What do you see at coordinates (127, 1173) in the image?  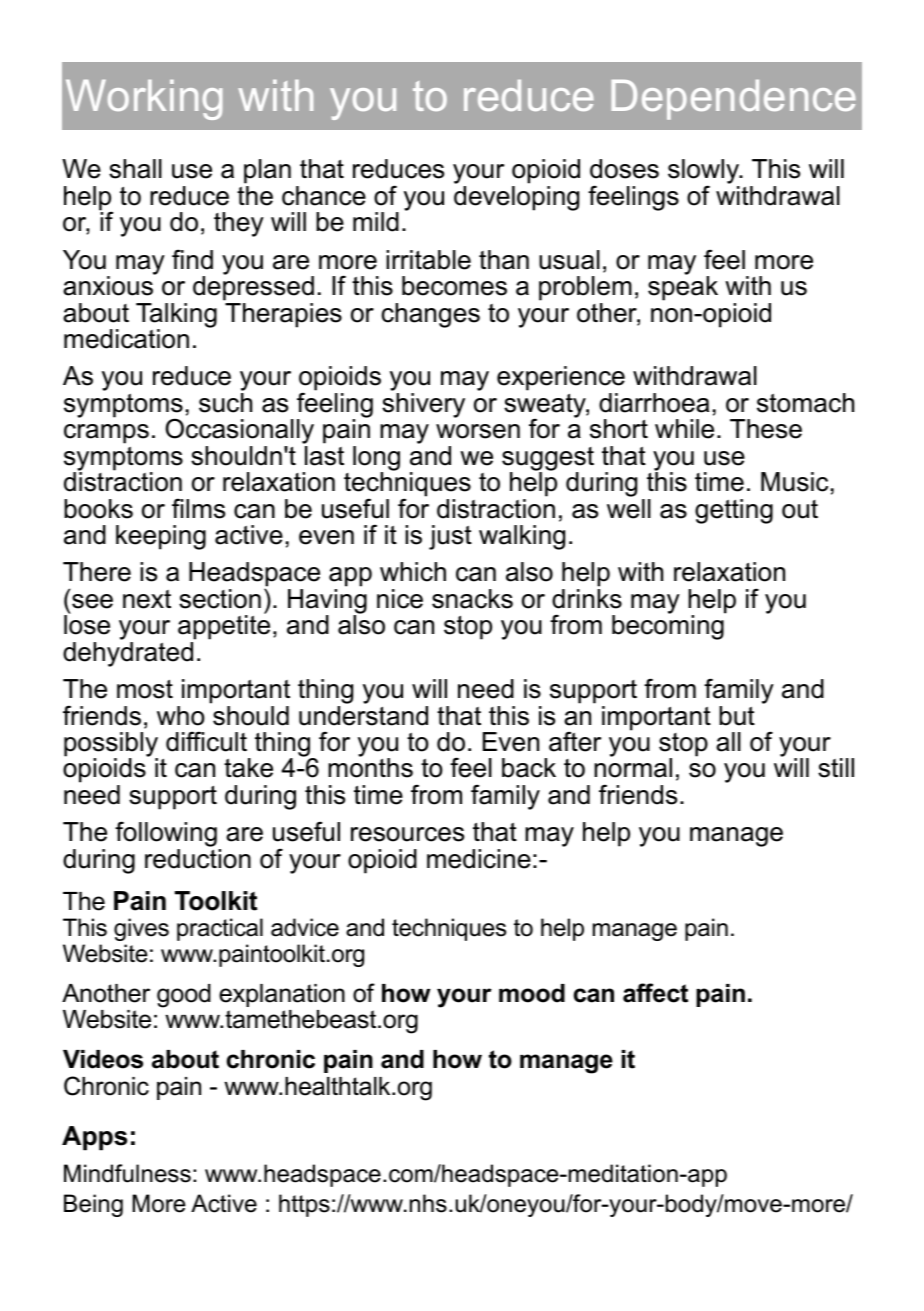 I see `Mindfulness` at bounding box center [127, 1173].
